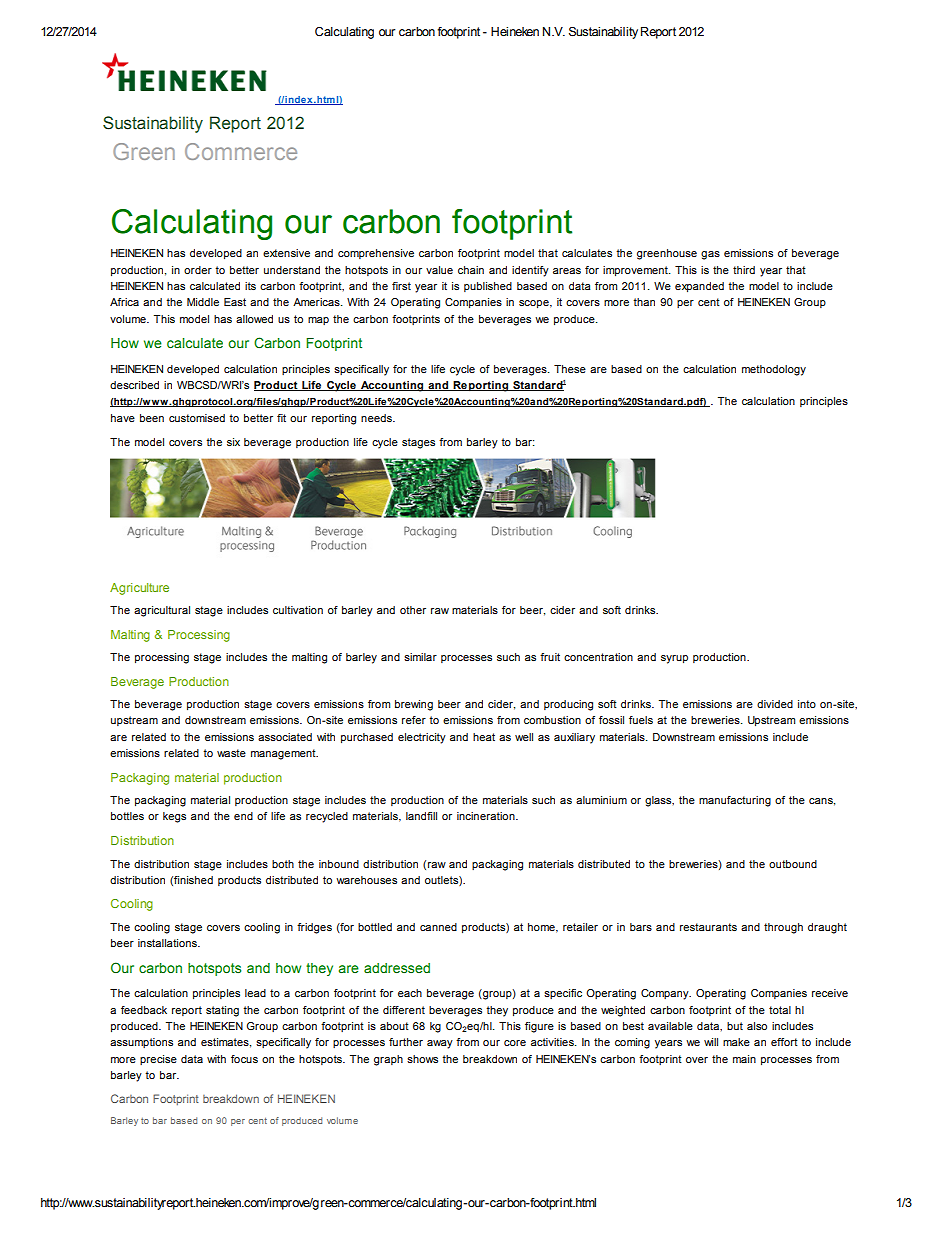 Image resolution: width=952 pixels, height=1233 pixels. What do you see at coordinates (471, 270) in the page?
I see `chain` at bounding box center [471, 270].
